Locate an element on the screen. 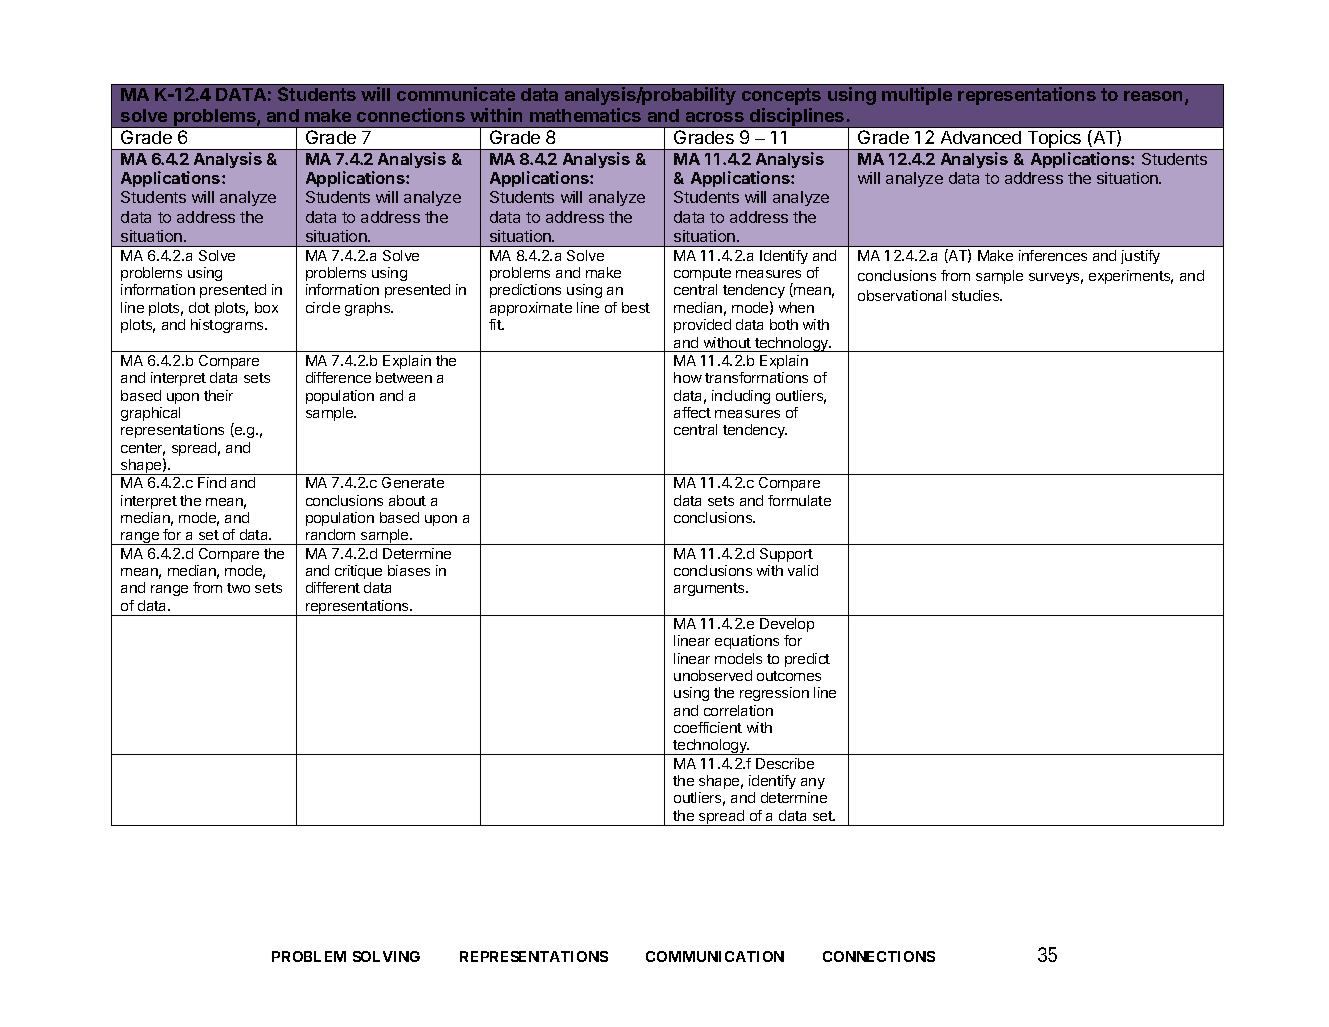  reason is located at coordinates (1155, 97).
